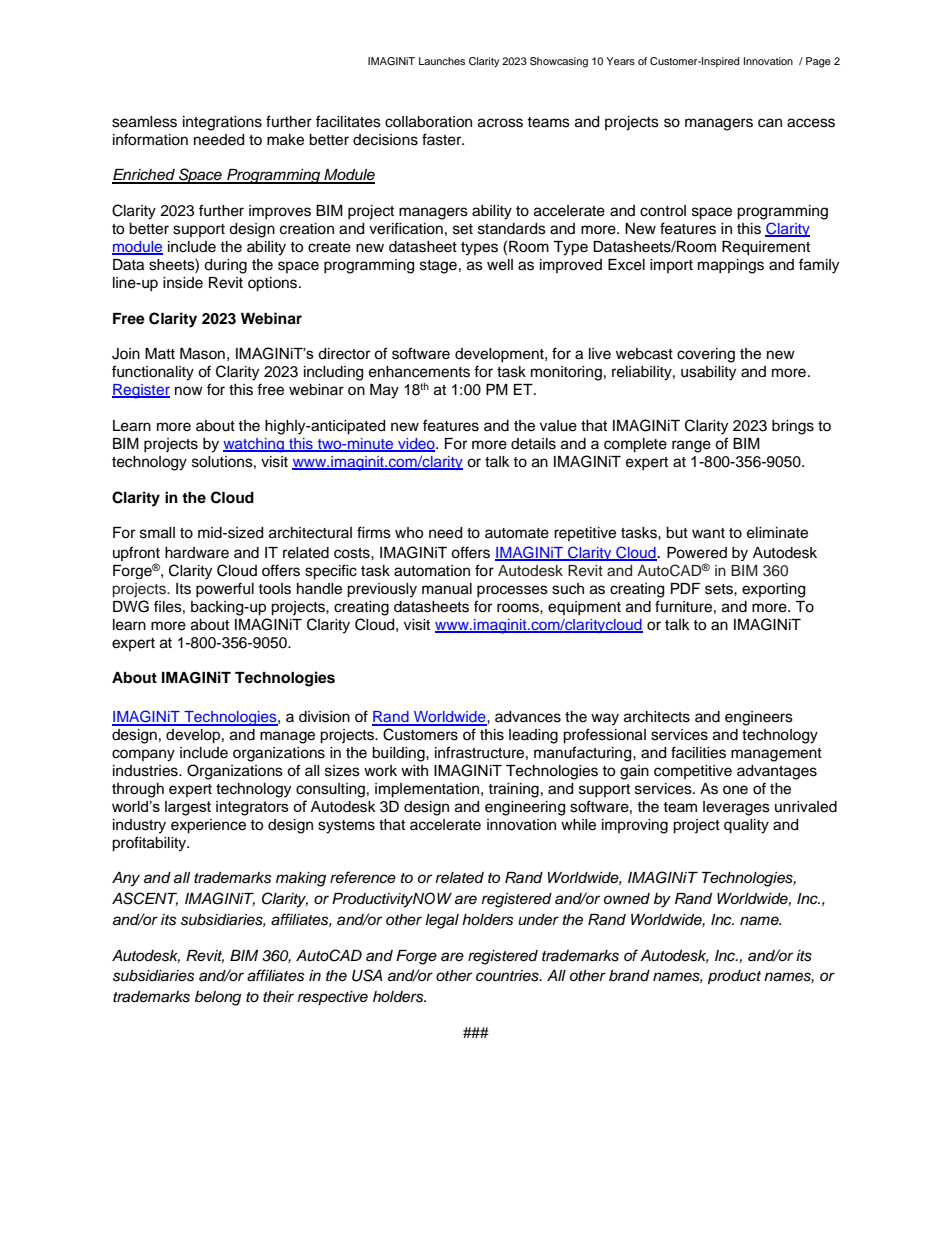 Image resolution: width=952 pixels, height=1233 pixels. What do you see at coordinates (708, 533) in the document?
I see `want` at bounding box center [708, 533].
